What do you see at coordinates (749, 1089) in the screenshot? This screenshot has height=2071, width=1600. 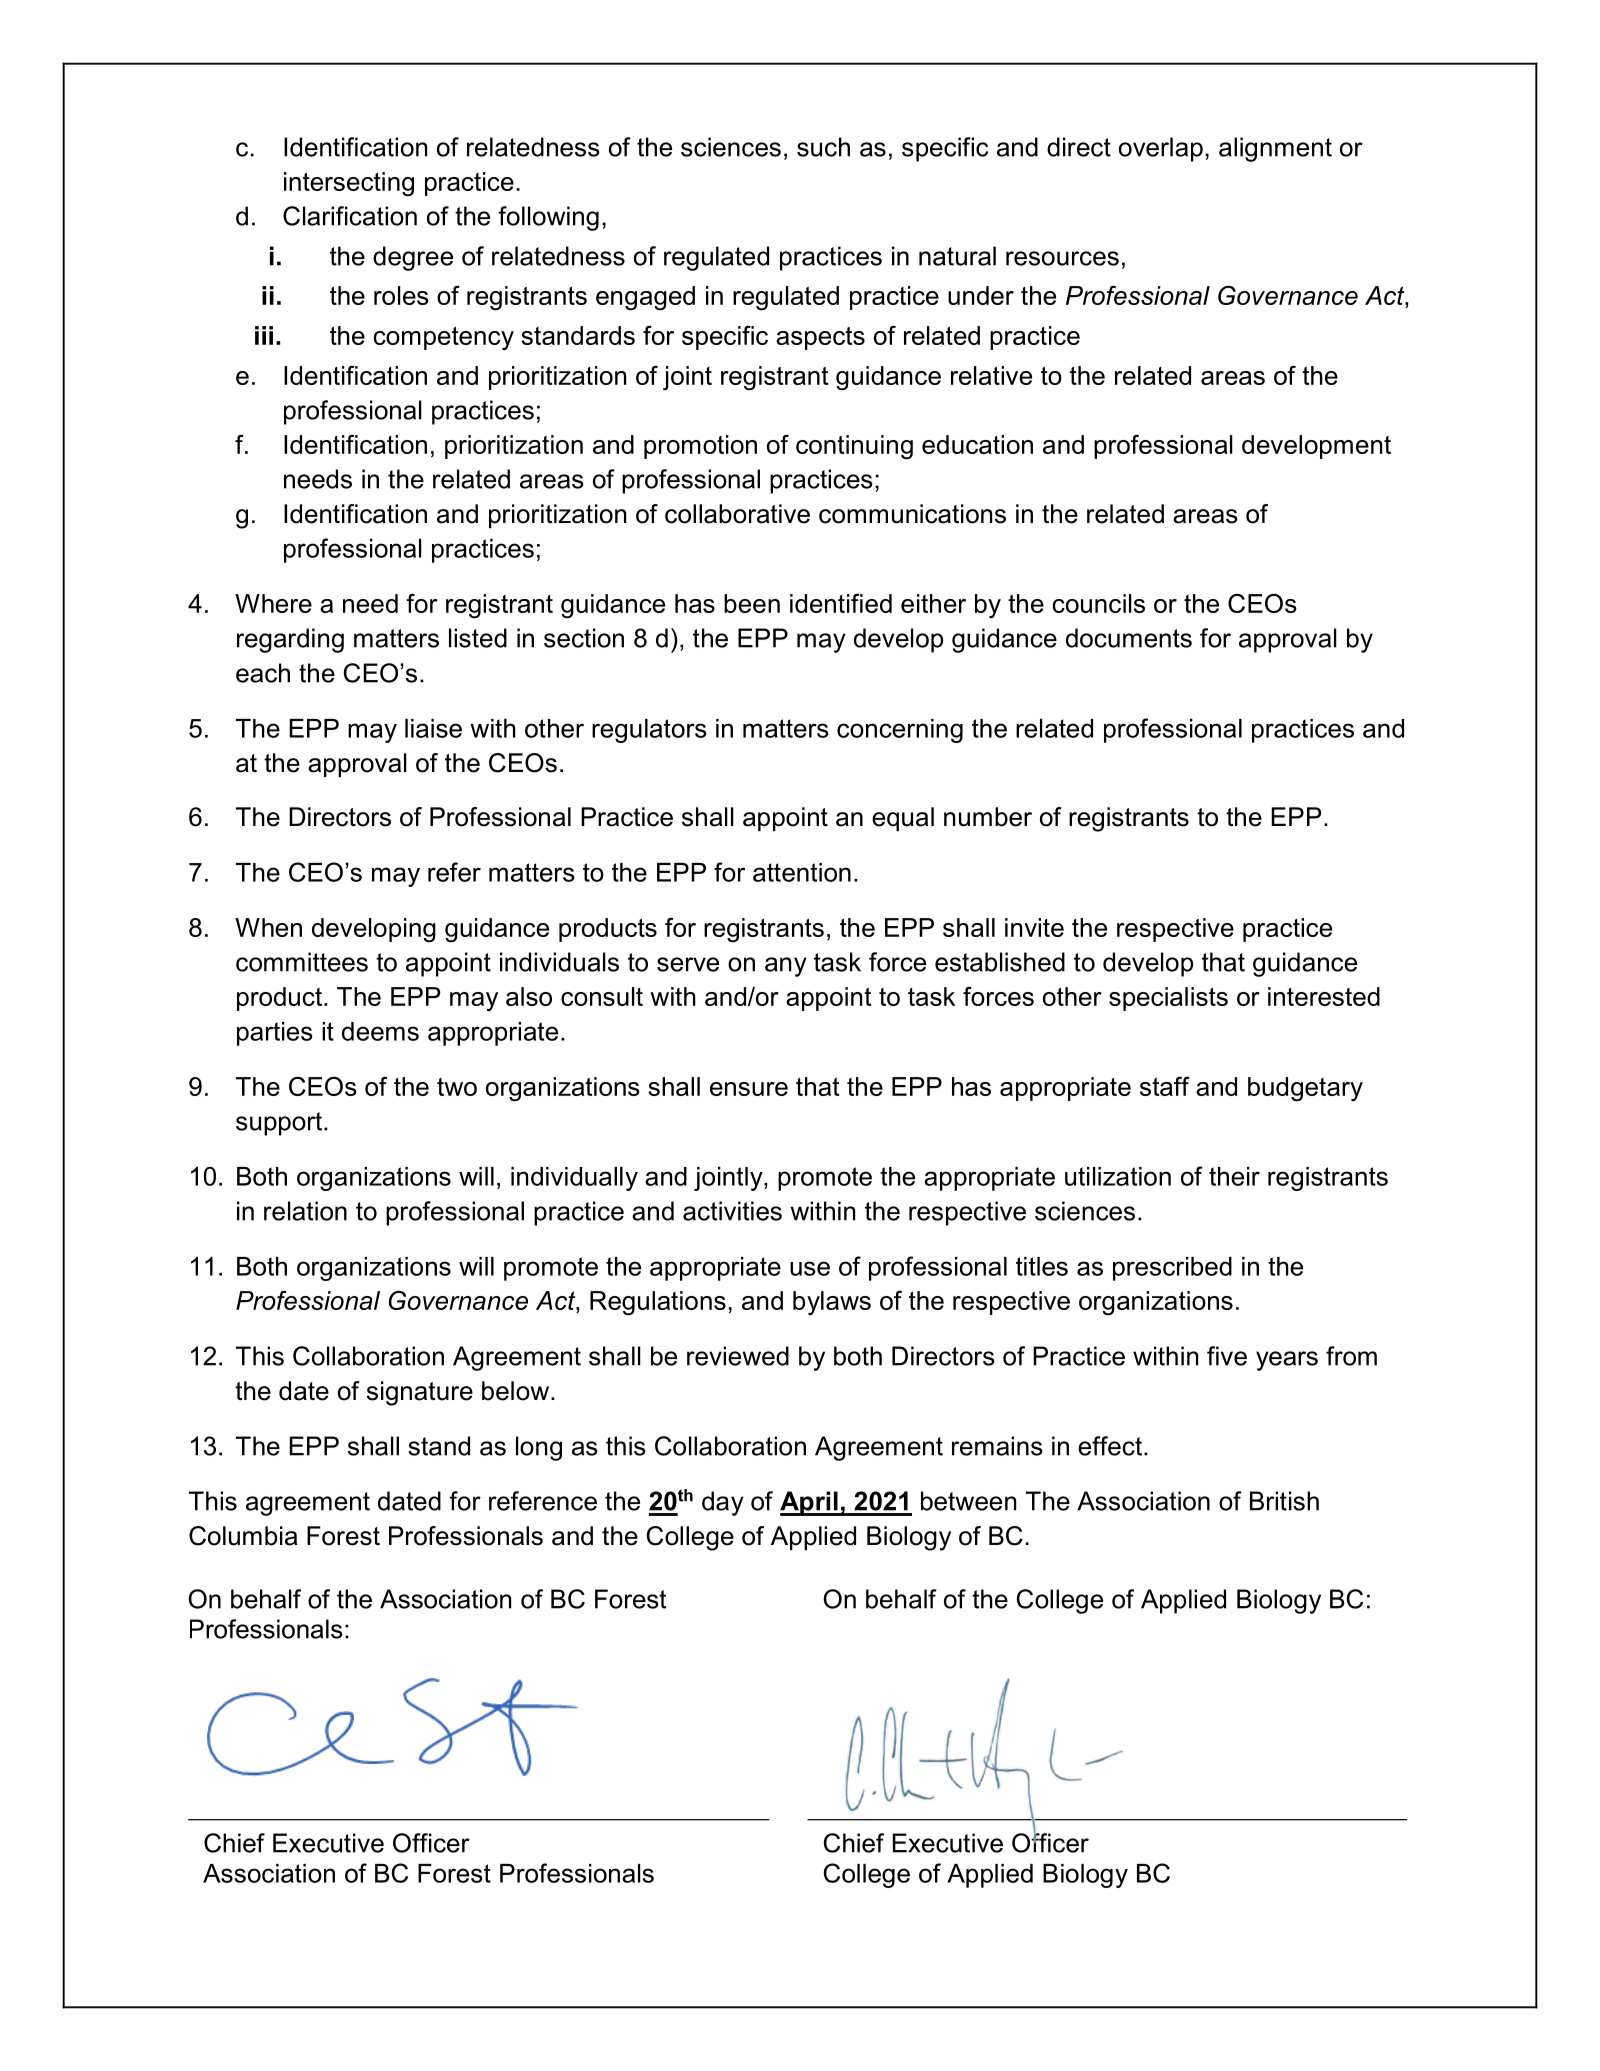 I see `ensure` at bounding box center [749, 1089].
